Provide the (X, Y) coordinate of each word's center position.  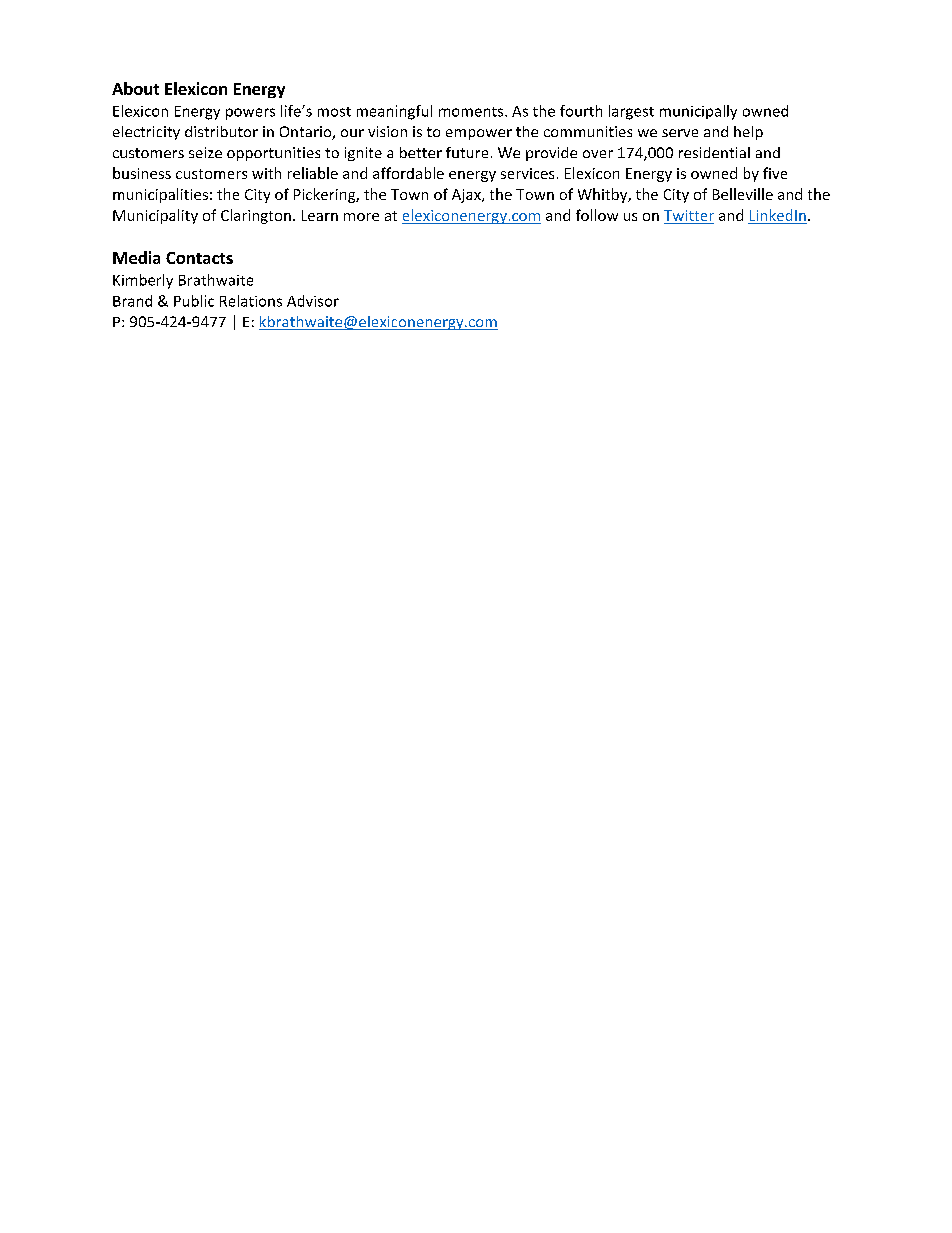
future (467, 152)
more (361, 217)
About (135, 88)
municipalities (160, 195)
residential (714, 152)
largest (631, 112)
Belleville (743, 194)
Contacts (199, 258)
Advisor (313, 301)
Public (194, 301)
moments (472, 112)
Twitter (689, 217)
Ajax (467, 196)
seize (205, 152)
